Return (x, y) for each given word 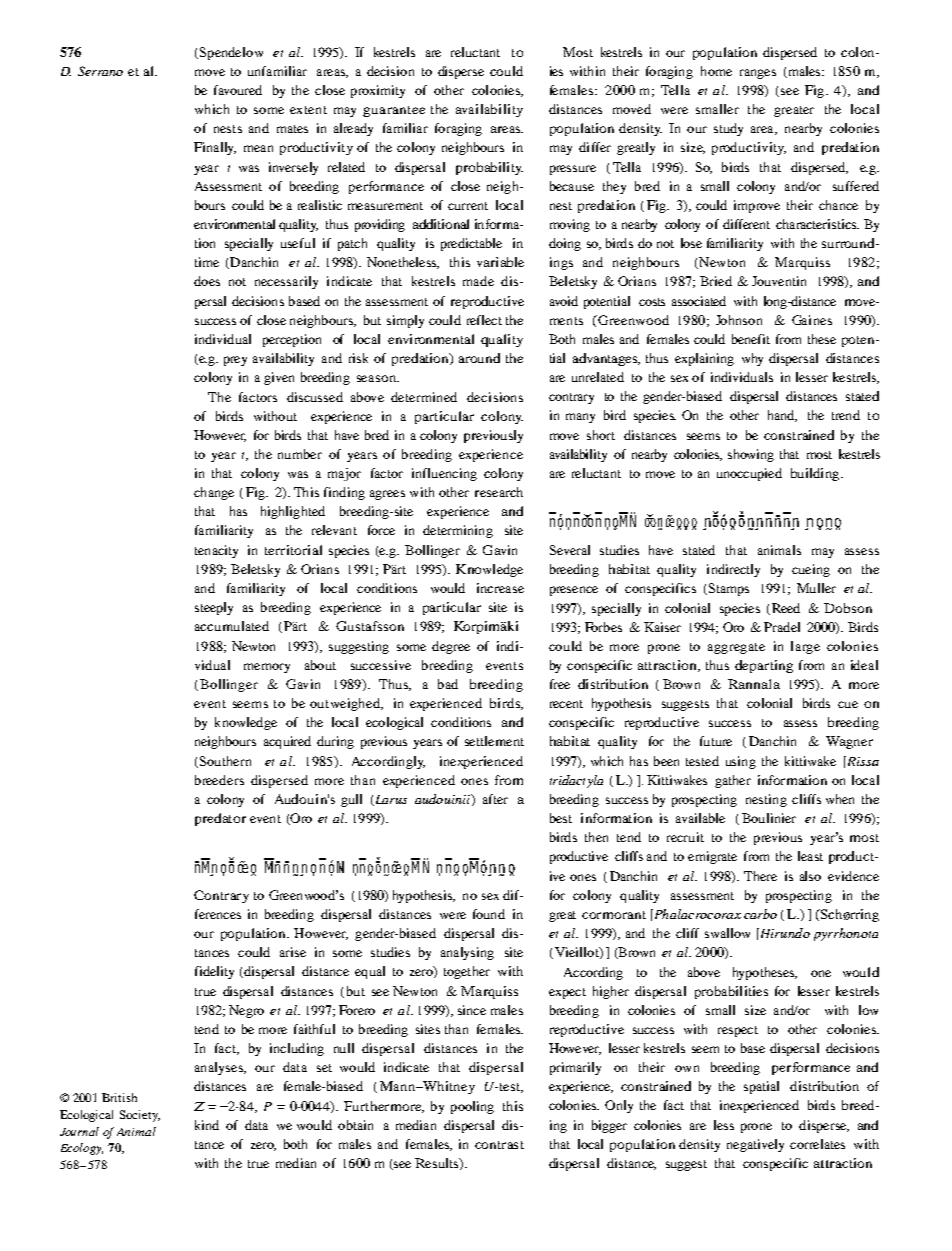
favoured (238, 90)
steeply (214, 608)
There (760, 876)
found (489, 914)
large (805, 647)
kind (207, 1125)
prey (235, 361)
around (479, 358)
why (752, 359)
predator (220, 819)
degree (451, 647)
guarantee (394, 111)
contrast (499, 1145)
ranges (758, 74)
